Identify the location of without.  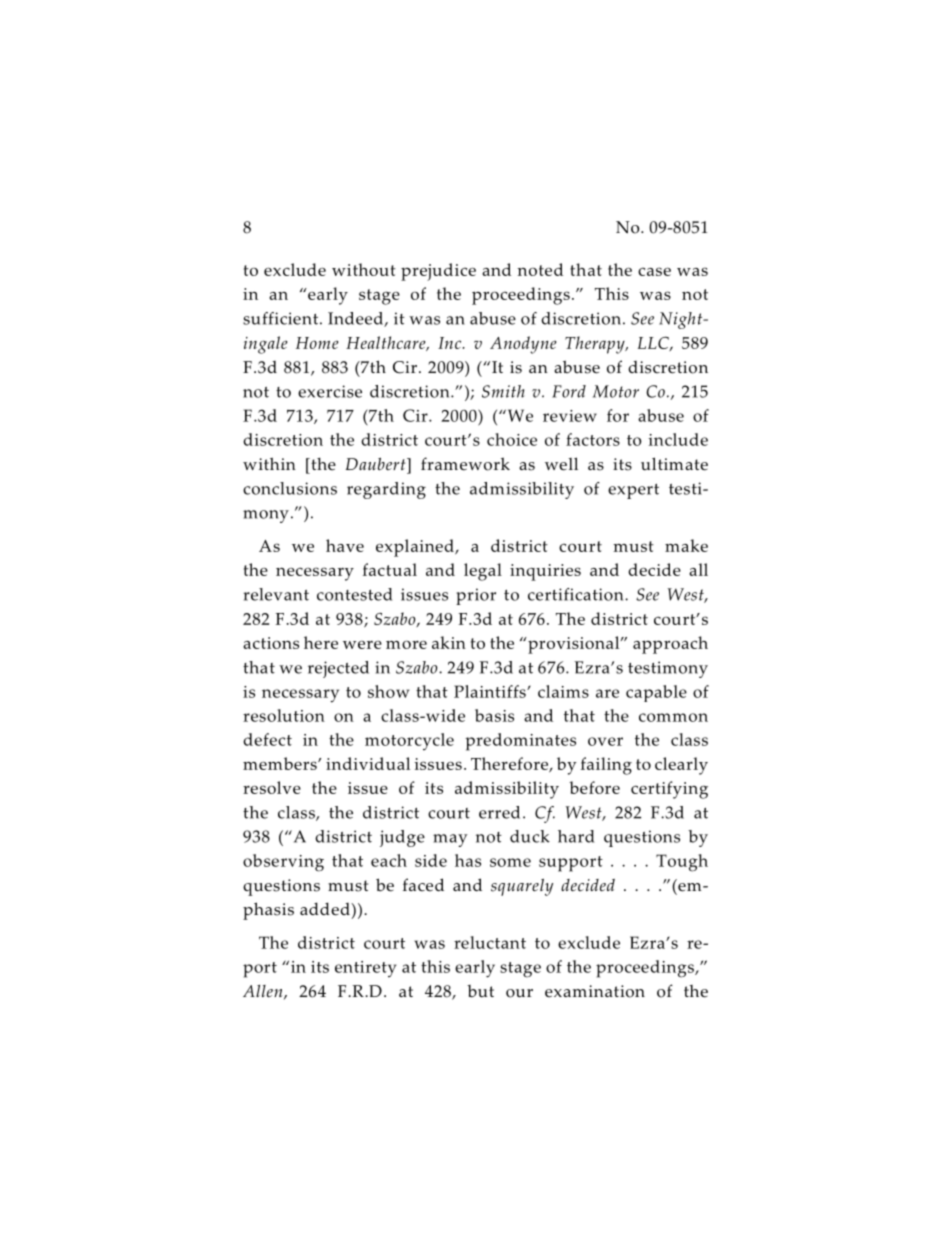
(364, 269).
